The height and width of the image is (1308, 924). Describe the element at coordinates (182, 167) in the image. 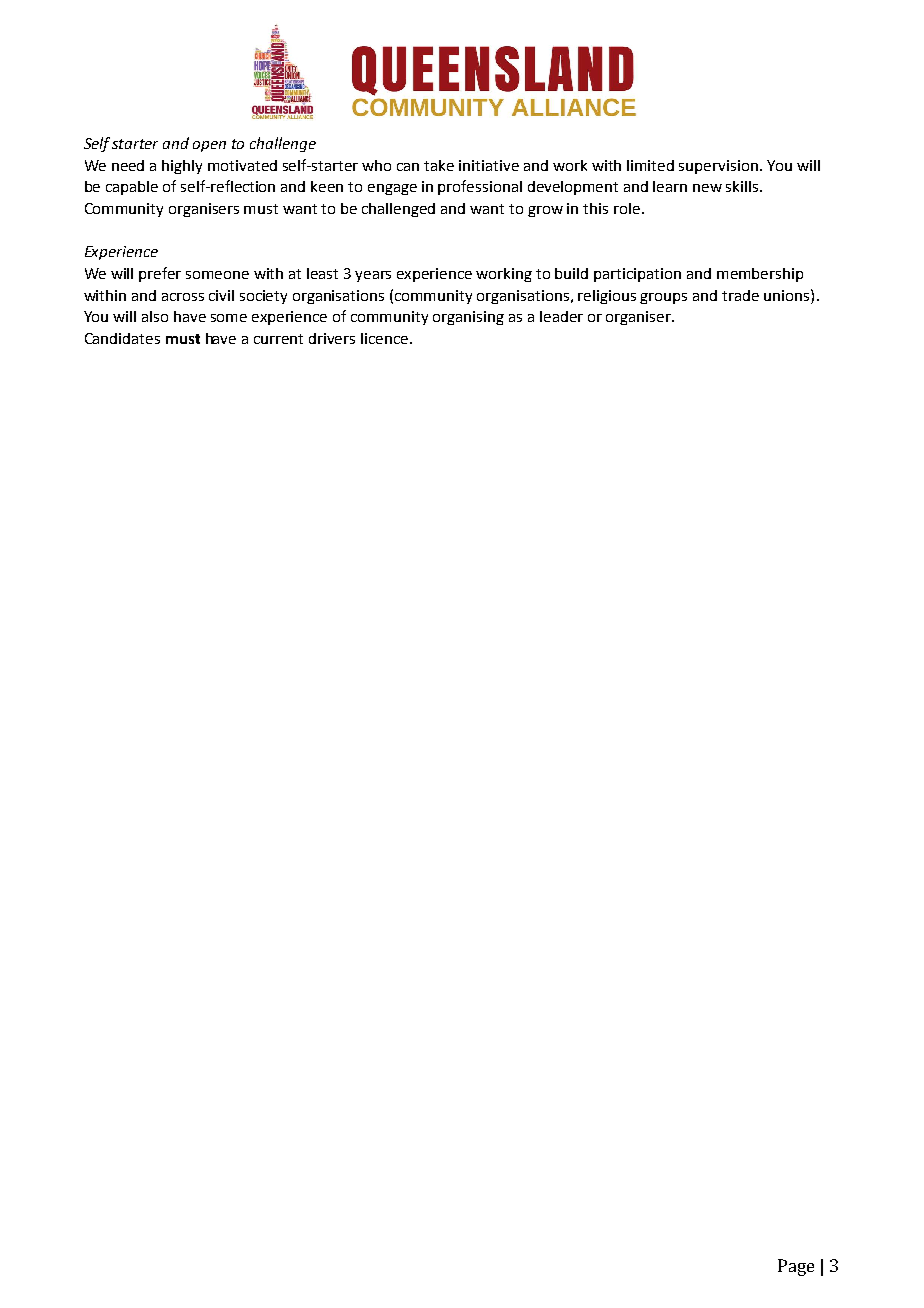

I see `highly` at that location.
